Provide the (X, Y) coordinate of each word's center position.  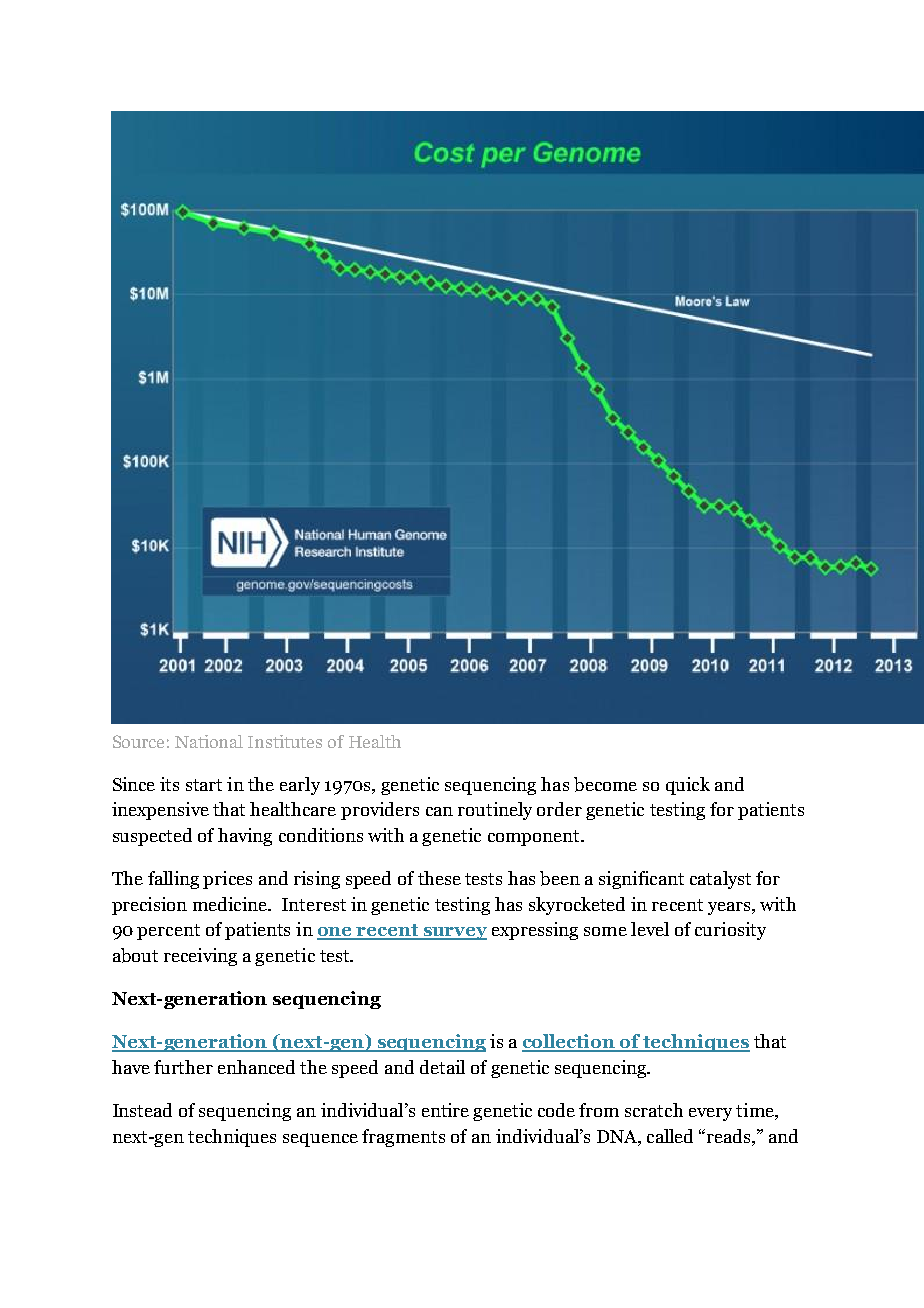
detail (442, 1067)
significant (641, 880)
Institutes (285, 741)
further (183, 1067)
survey (454, 933)
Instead (142, 1110)
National (209, 741)
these (439, 878)
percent (168, 932)
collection (570, 1042)
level (650, 929)
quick (688, 786)
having (245, 837)
